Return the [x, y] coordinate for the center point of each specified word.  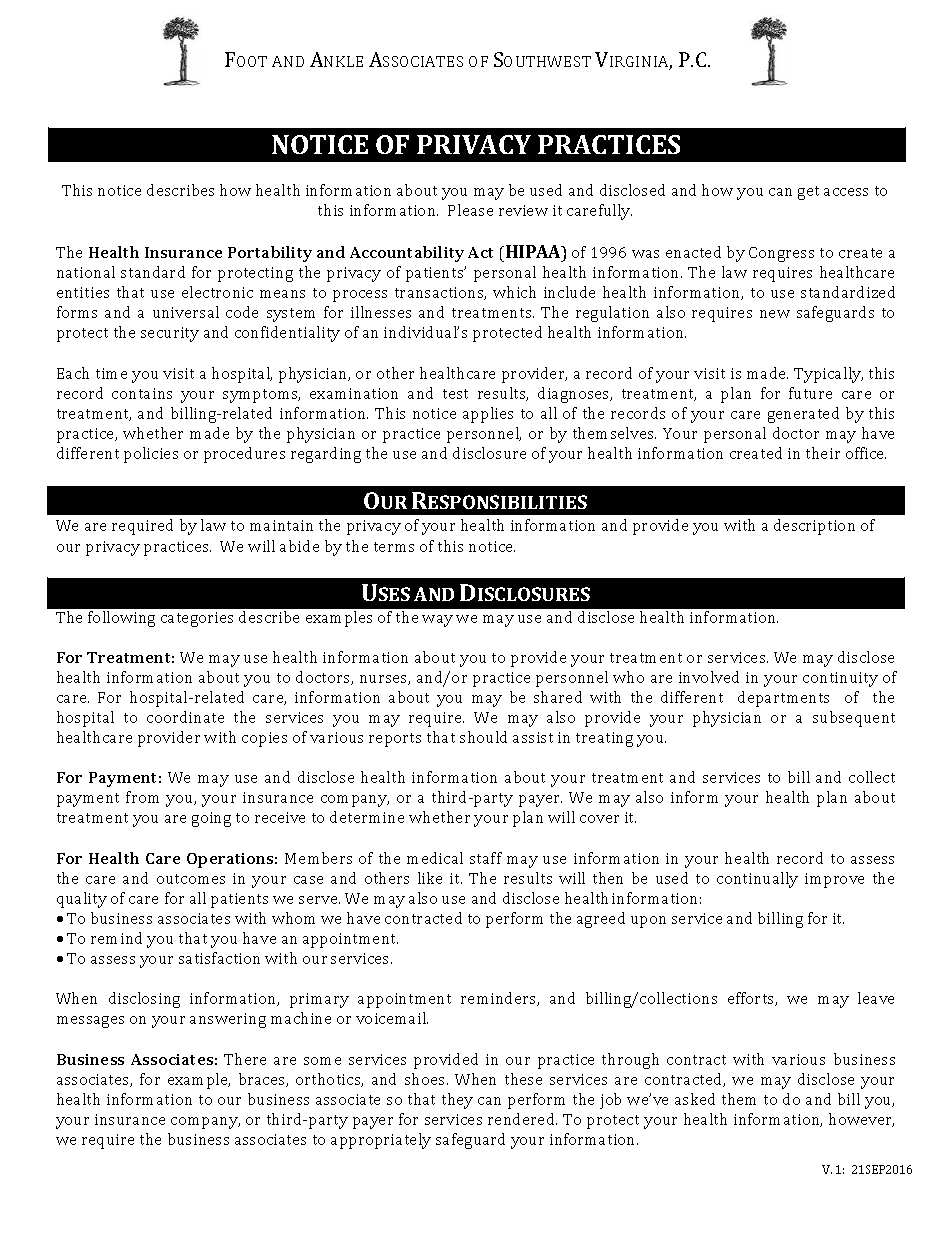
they [457, 1101]
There [245, 1059]
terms [394, 547]
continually [757, 880]
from [142, 797]
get [808, 193]
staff [486, 858]
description [814, 527]
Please [470, 210]
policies [151, 455]
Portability [270, 254]
